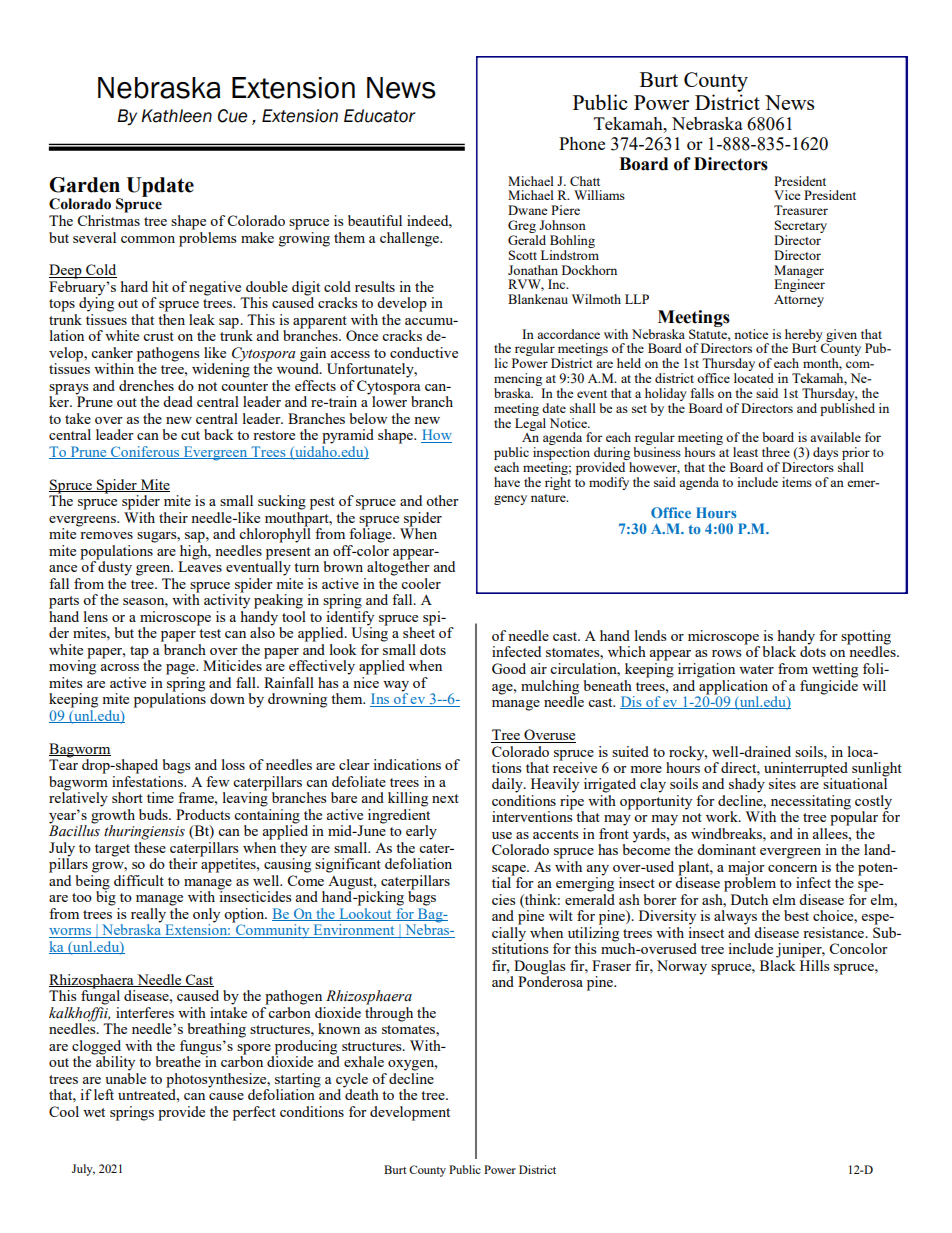  Describe the element at coordinates (178, 401) in the screenshot. I see `dead` at that location.
